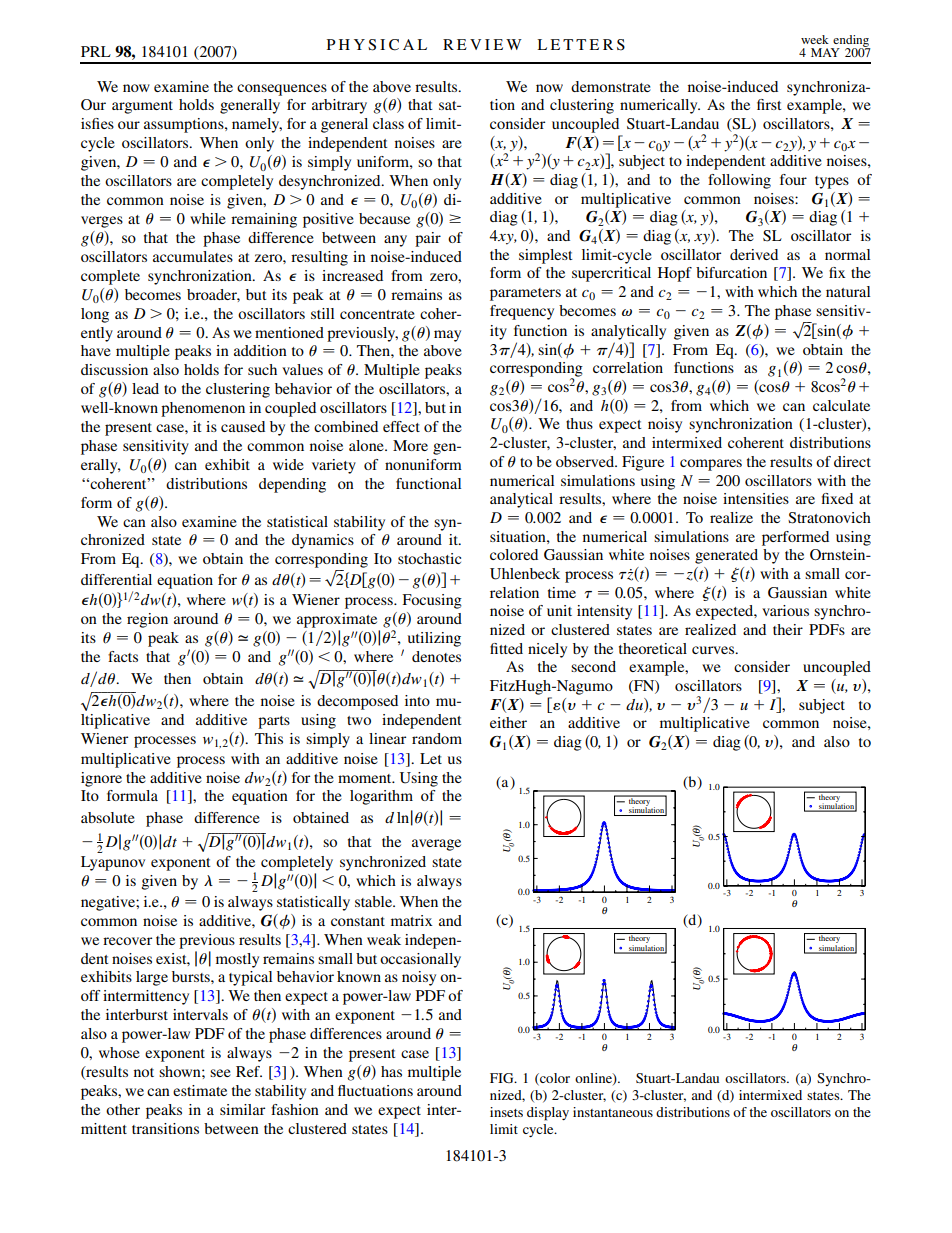 Image resolution: width=952 pixels, height=1233 pixels. Describe the element at coordinates (142, 107) in the screenshot. I see `argument` at that location.
